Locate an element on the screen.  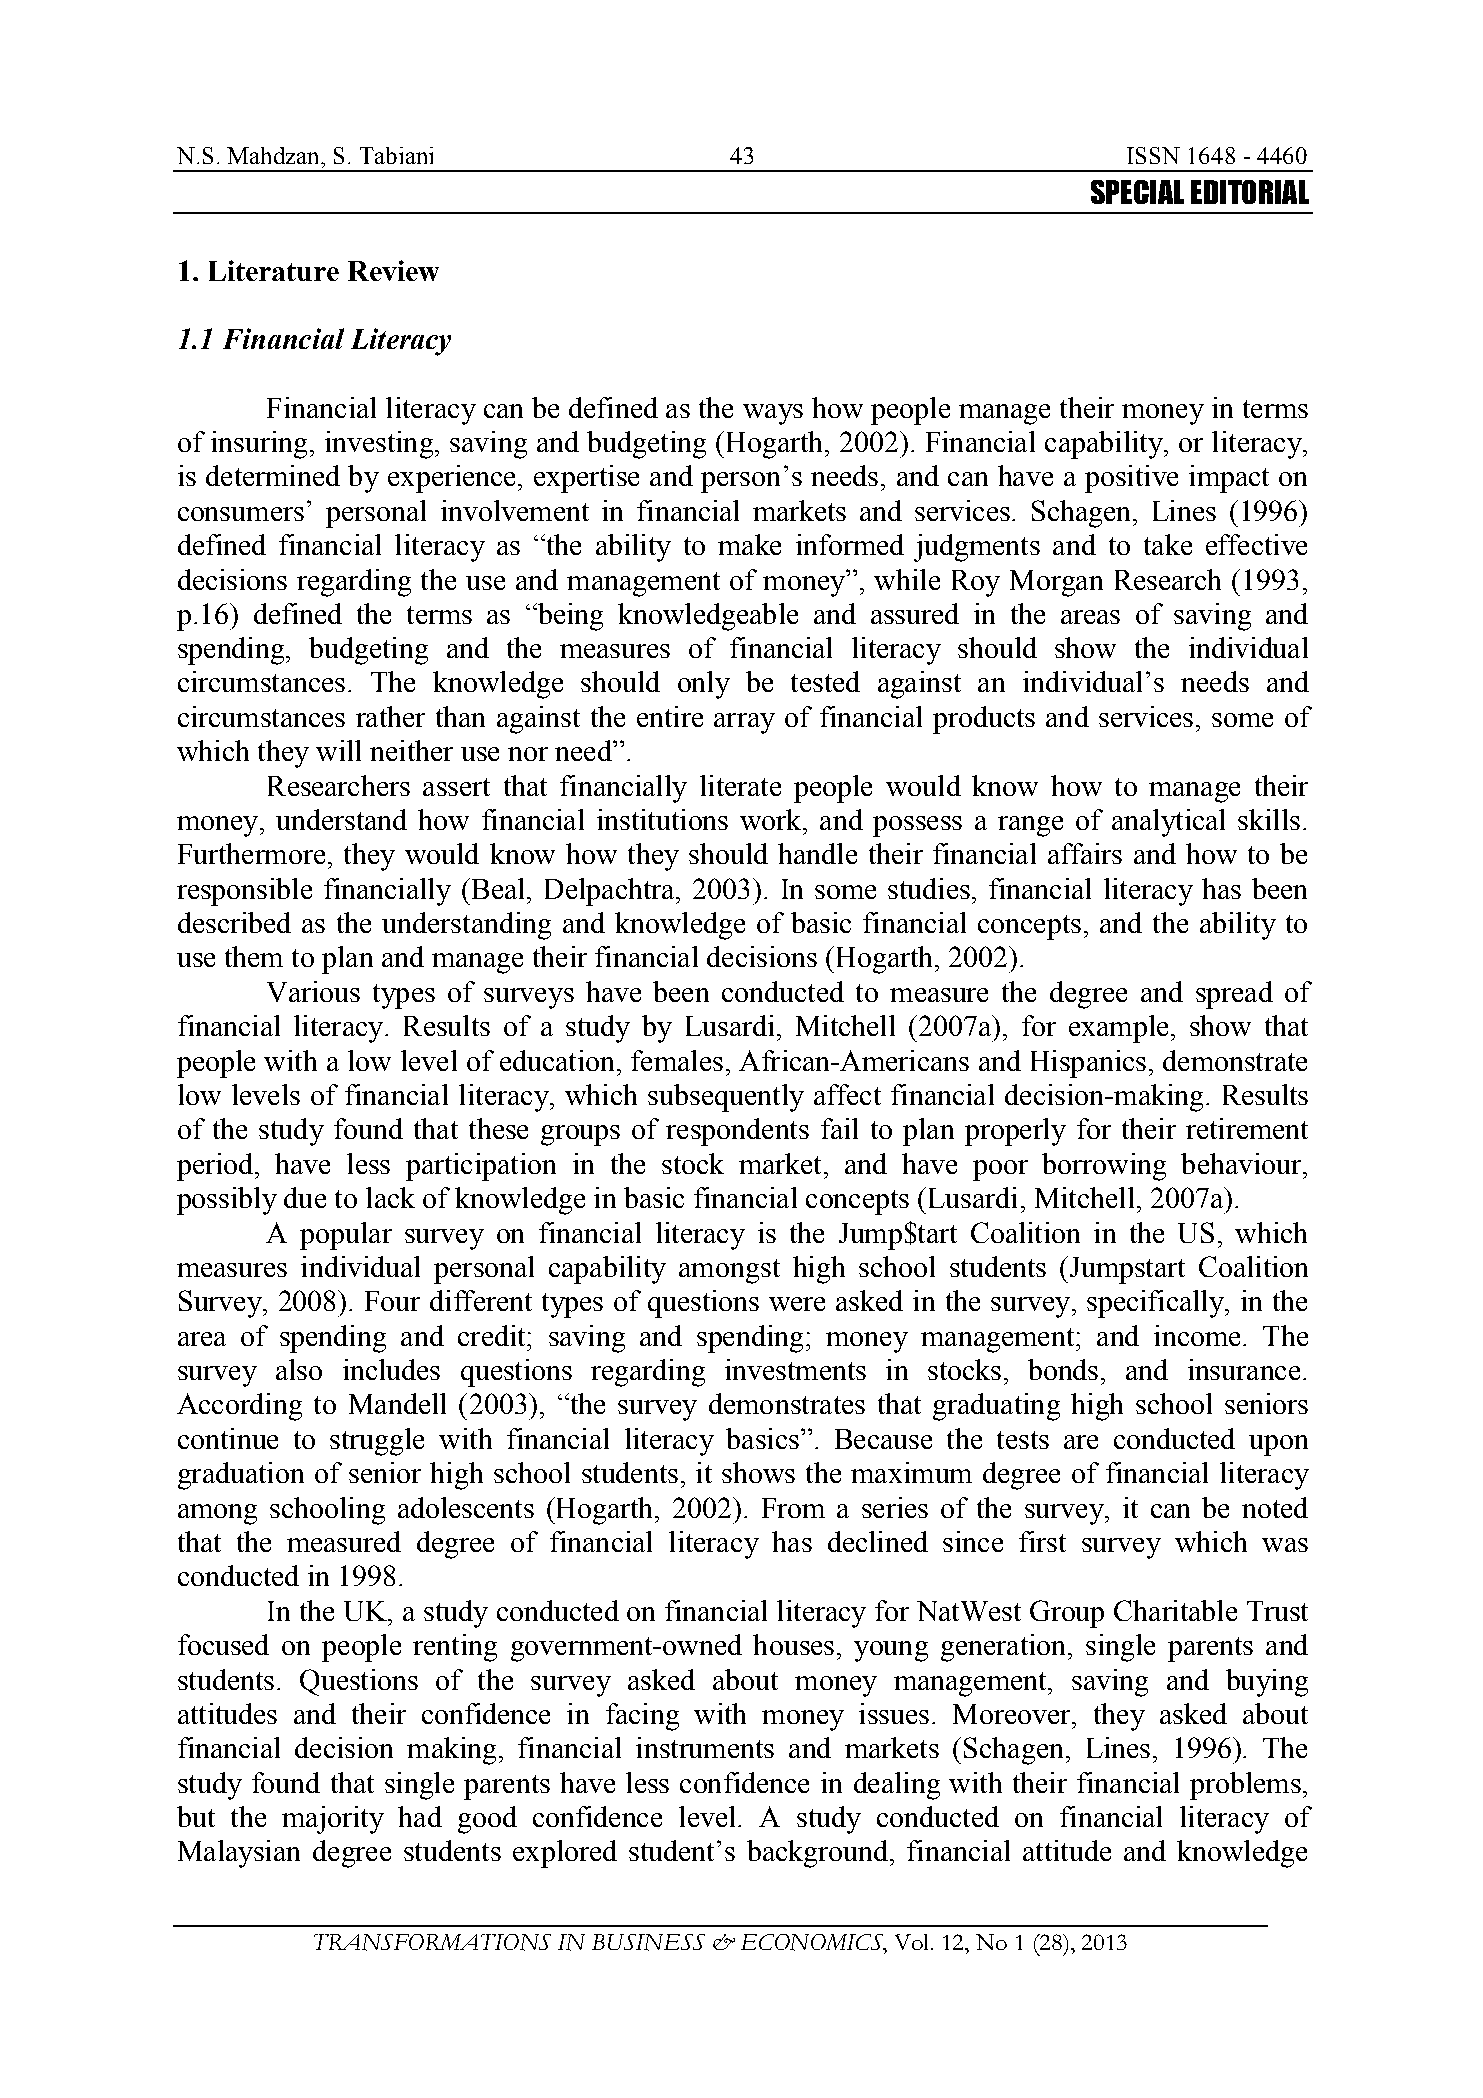
Literature is located at coordinates (274, 270).
